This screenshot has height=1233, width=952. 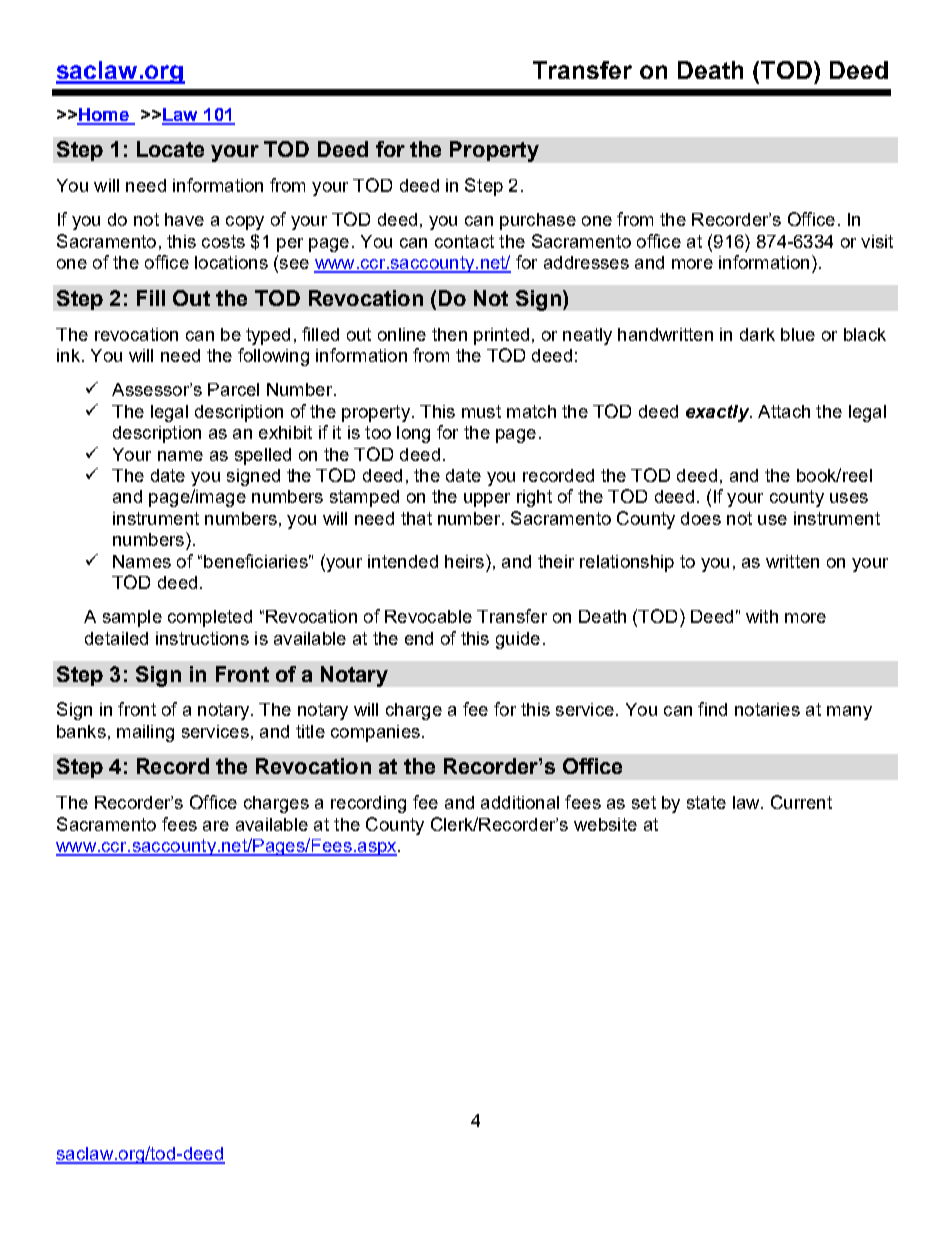 I want to click on purchase, so click(x=538, y=221).
